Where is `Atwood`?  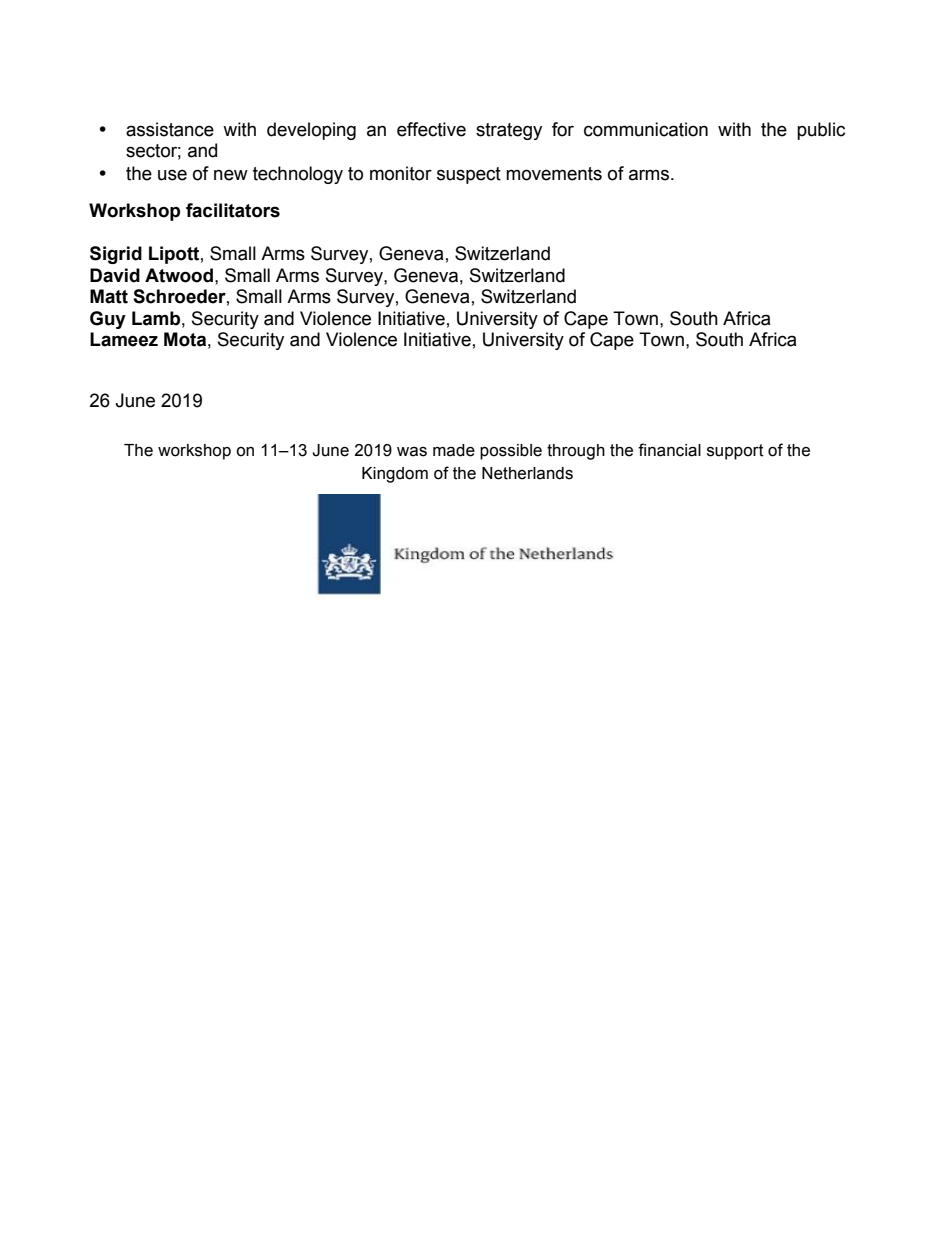 Atwood is located at coordinates (179, 275).
